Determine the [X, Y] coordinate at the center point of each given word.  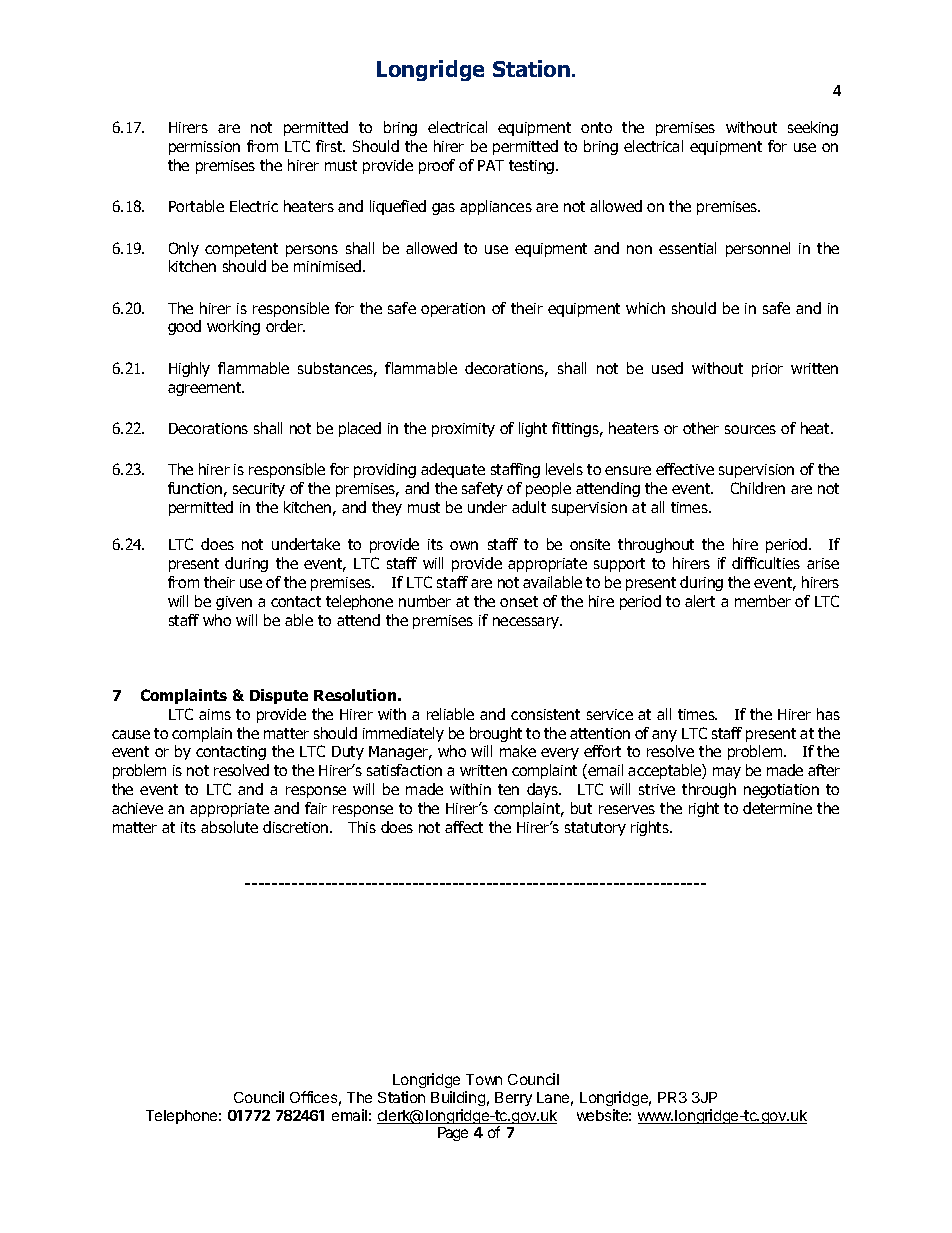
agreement [206, 389]
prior [767, 370]
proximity [463, 430]
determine [777, 808]
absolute [229, 827]
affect [464, 827]
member [763, 601]
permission [204, 148]
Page [453, 1134]
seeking [813, 128]
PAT [491, 165]
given [234, 603]
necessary [527, 623]
